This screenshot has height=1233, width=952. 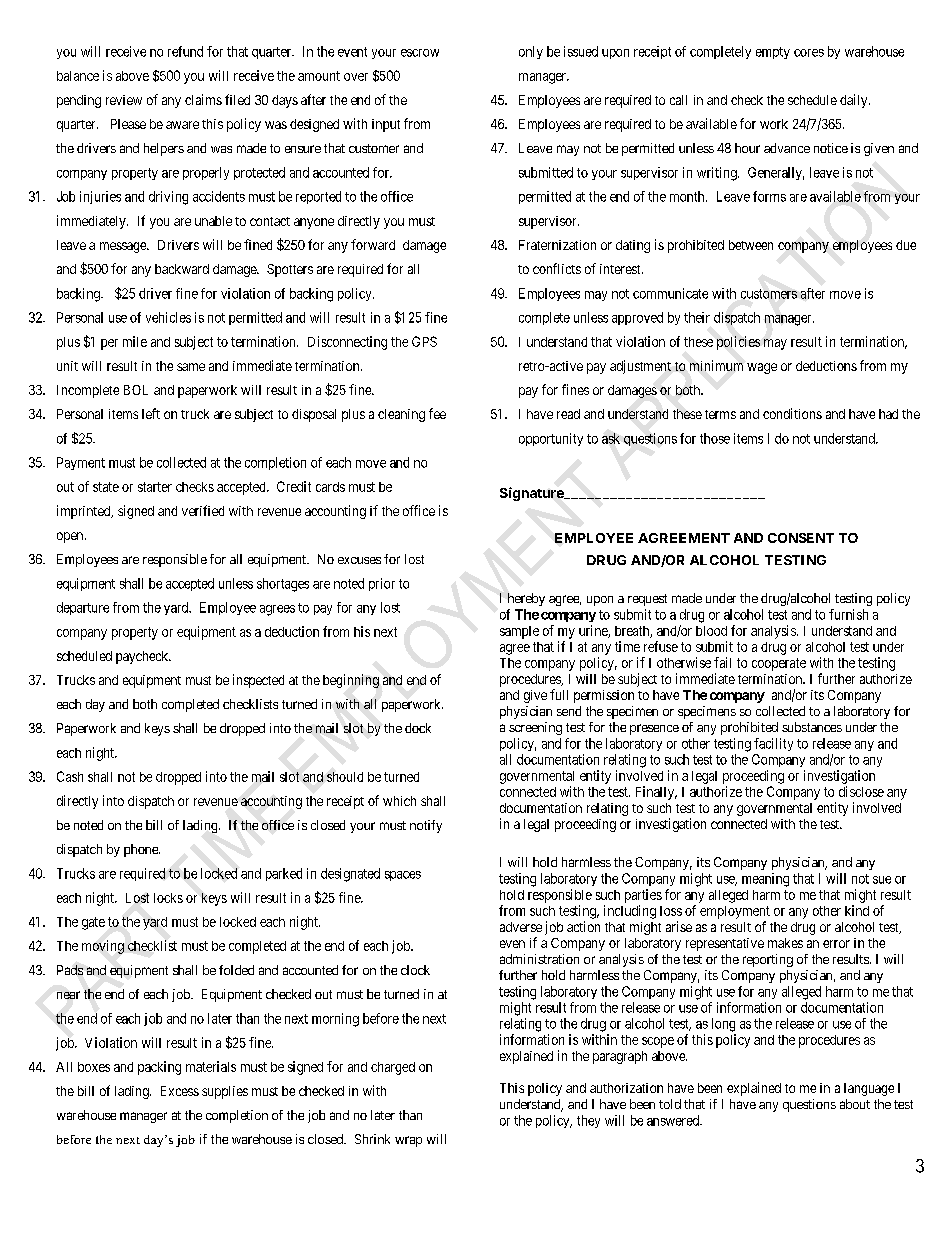 What do you see at coordinates (792, 413) in the screenshot?
I see `conditions` at bounding box center [792, 413].
